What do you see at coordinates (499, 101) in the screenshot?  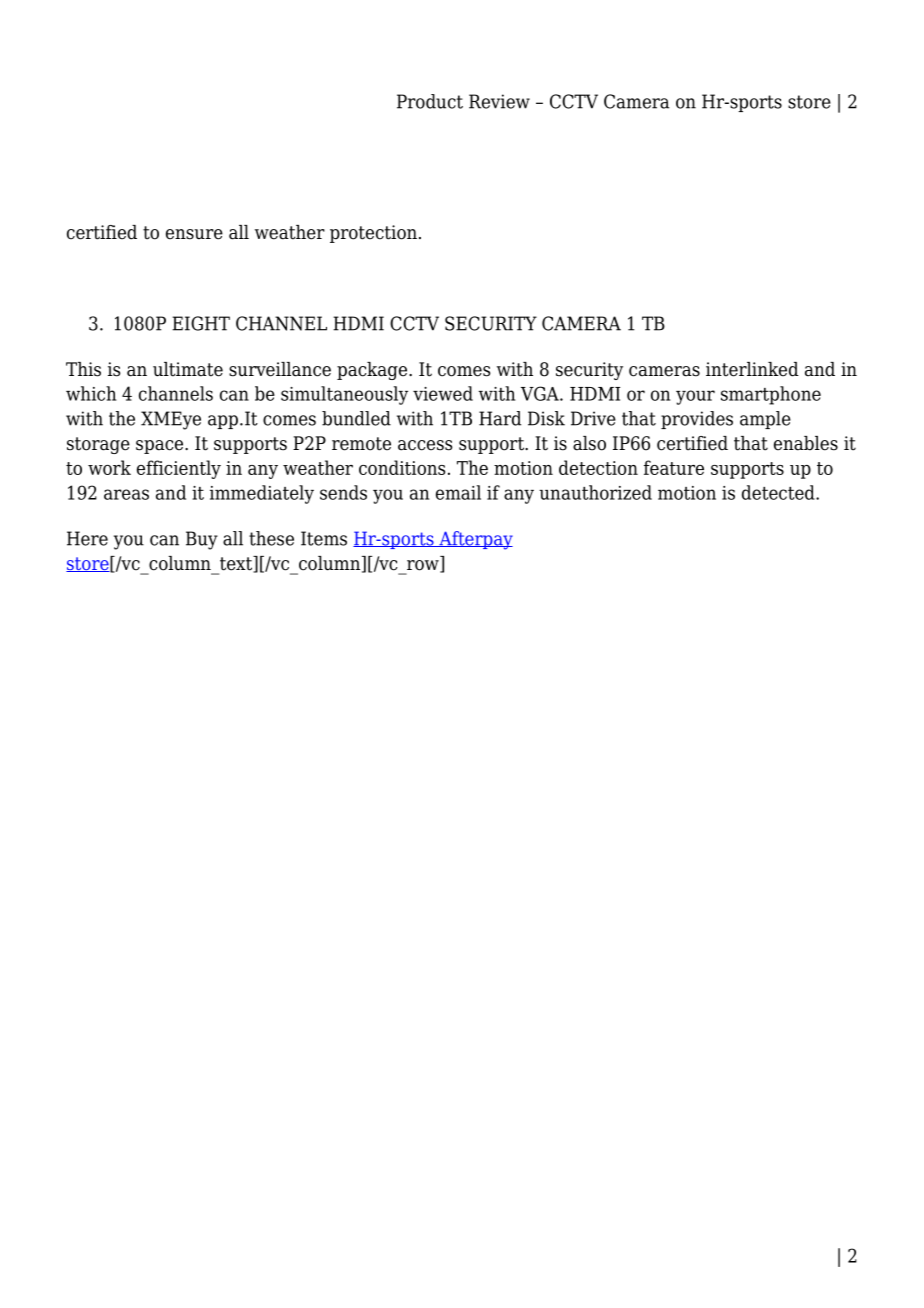 I see `Review` at bounding box center [499, 101].
